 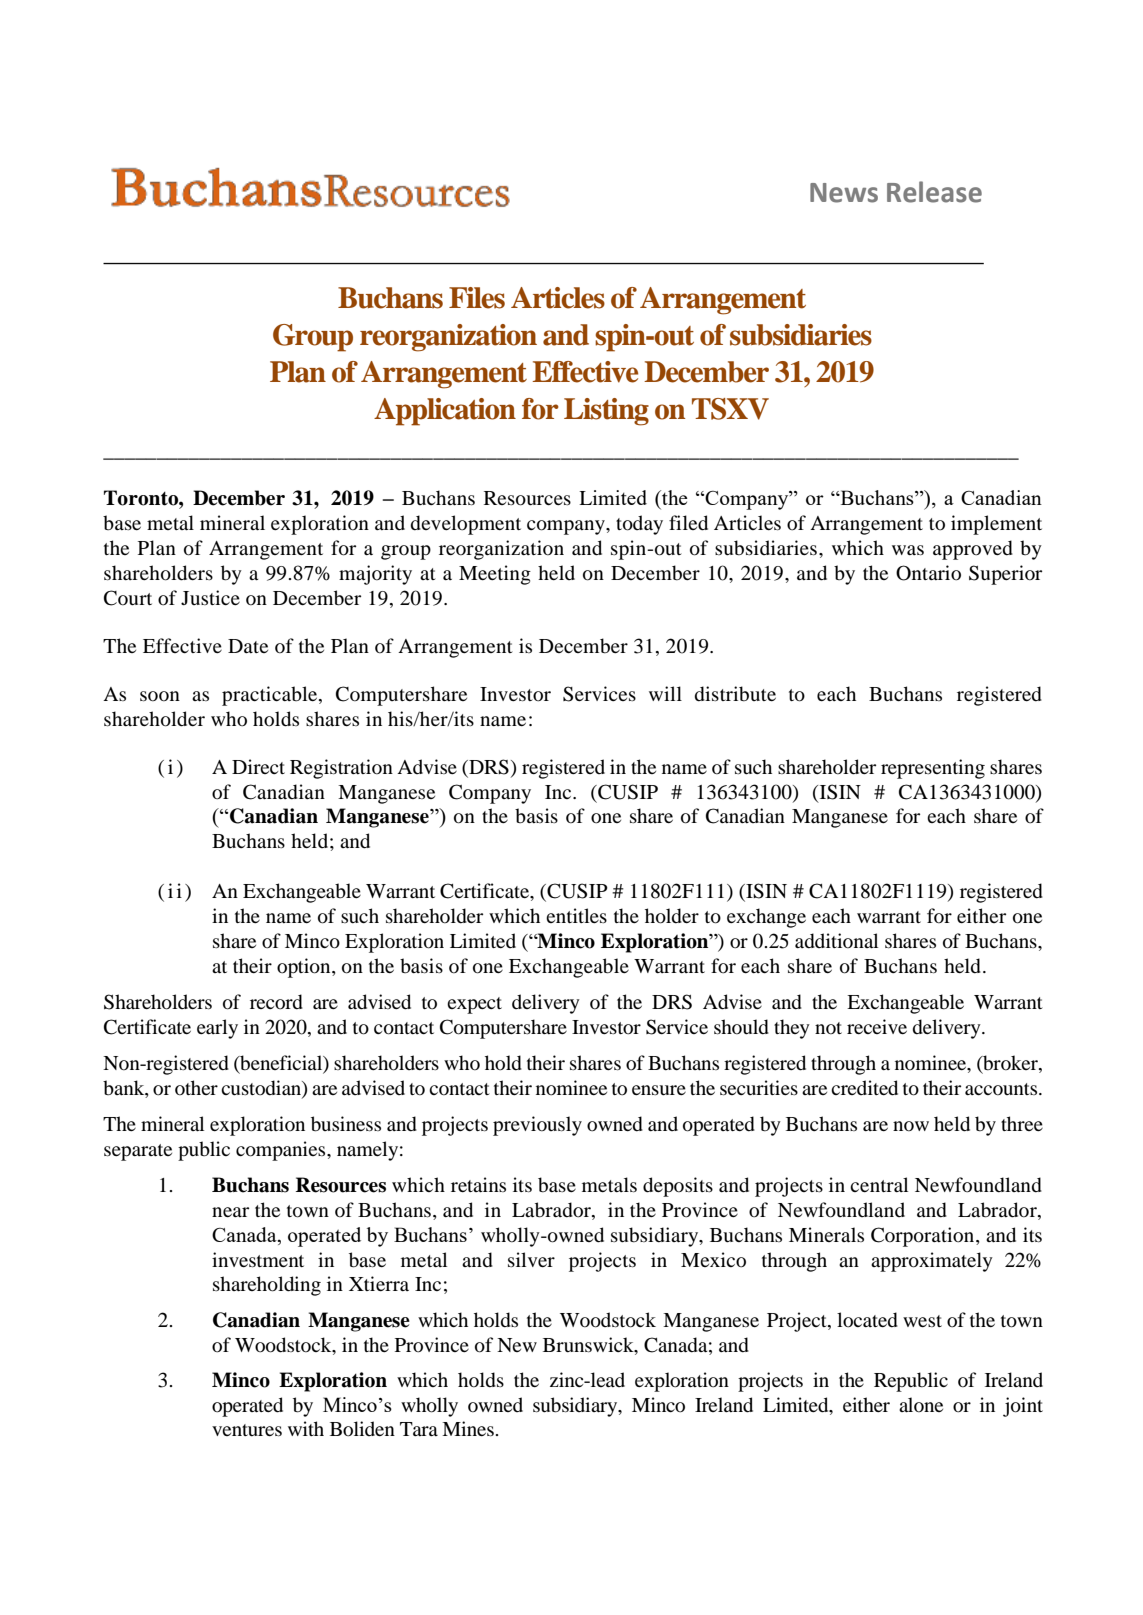 I want to click on Files, so click(x=477, y=298).
